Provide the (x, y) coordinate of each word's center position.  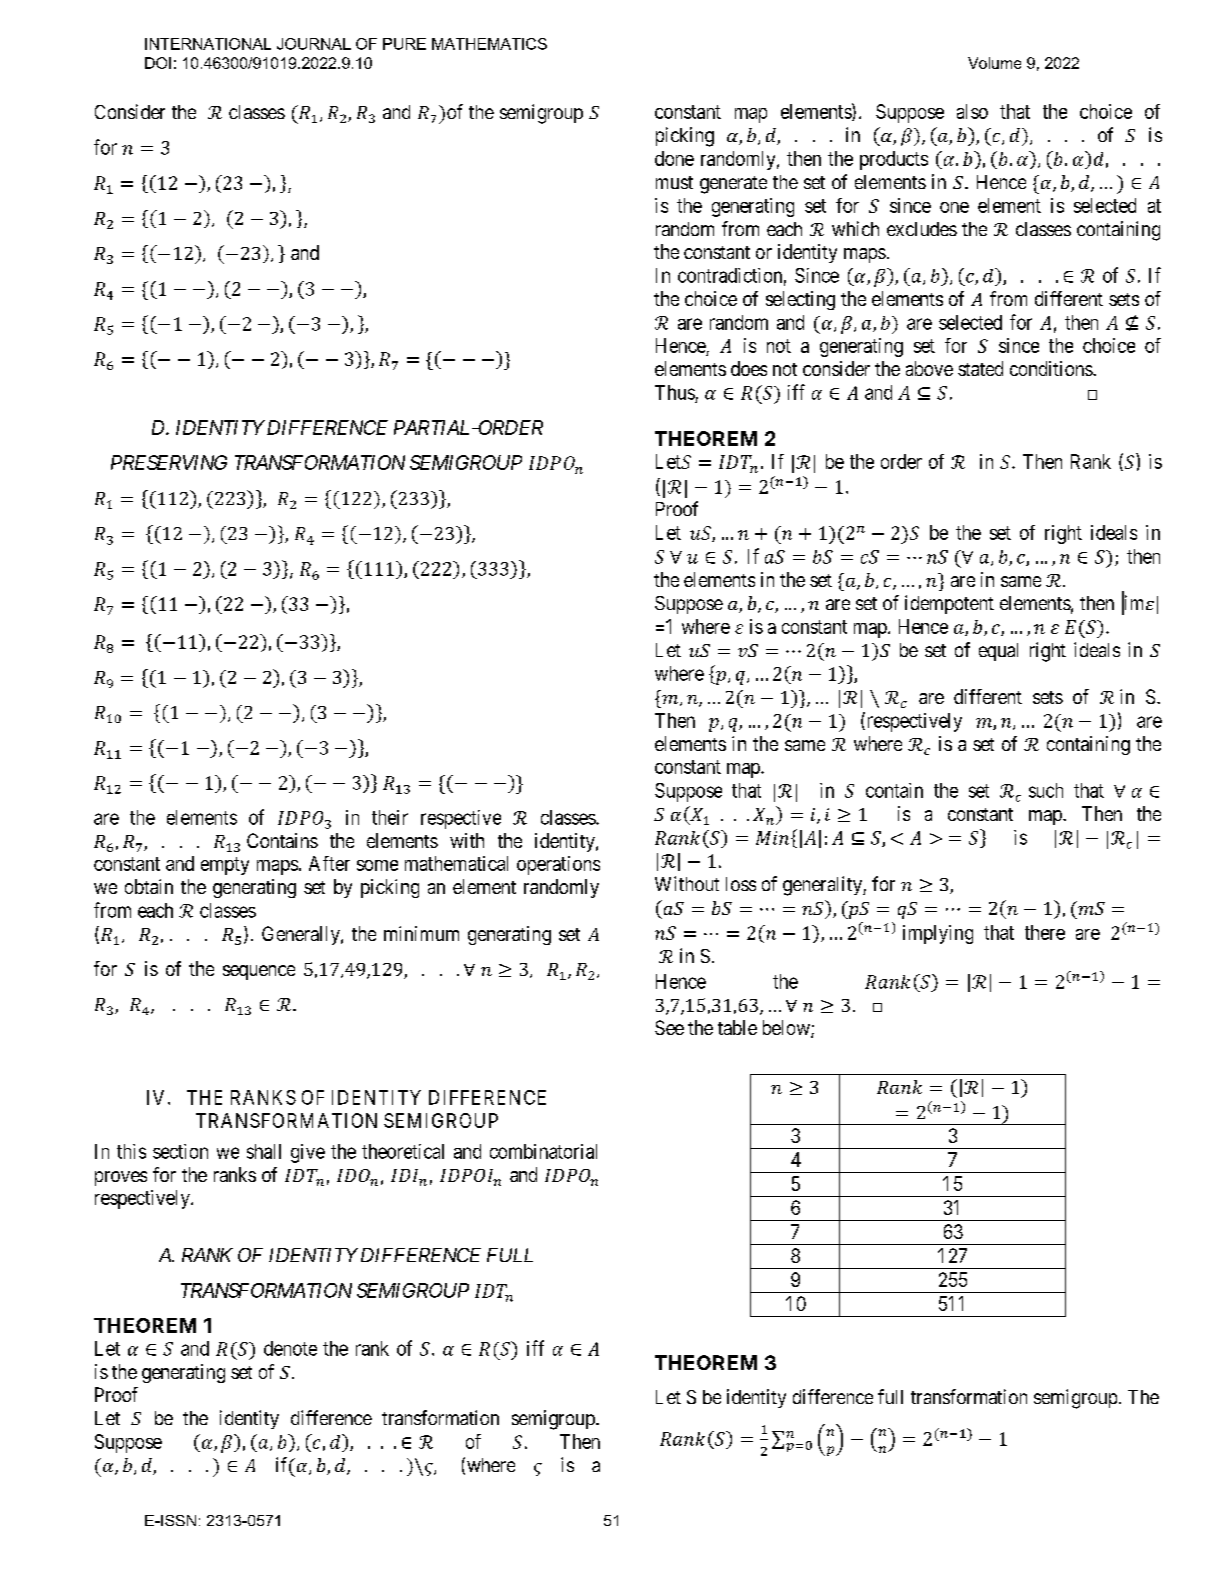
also (972, 111)
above (929, 368)
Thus (675, 392)
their (390, 817)
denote (290, 1348)
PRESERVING (169, 462)
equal (998, 652)
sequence (259, 972)
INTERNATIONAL (208, 44)
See (669, 1027)
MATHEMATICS (489, 44)
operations (558, 865)
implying (938, 934)
